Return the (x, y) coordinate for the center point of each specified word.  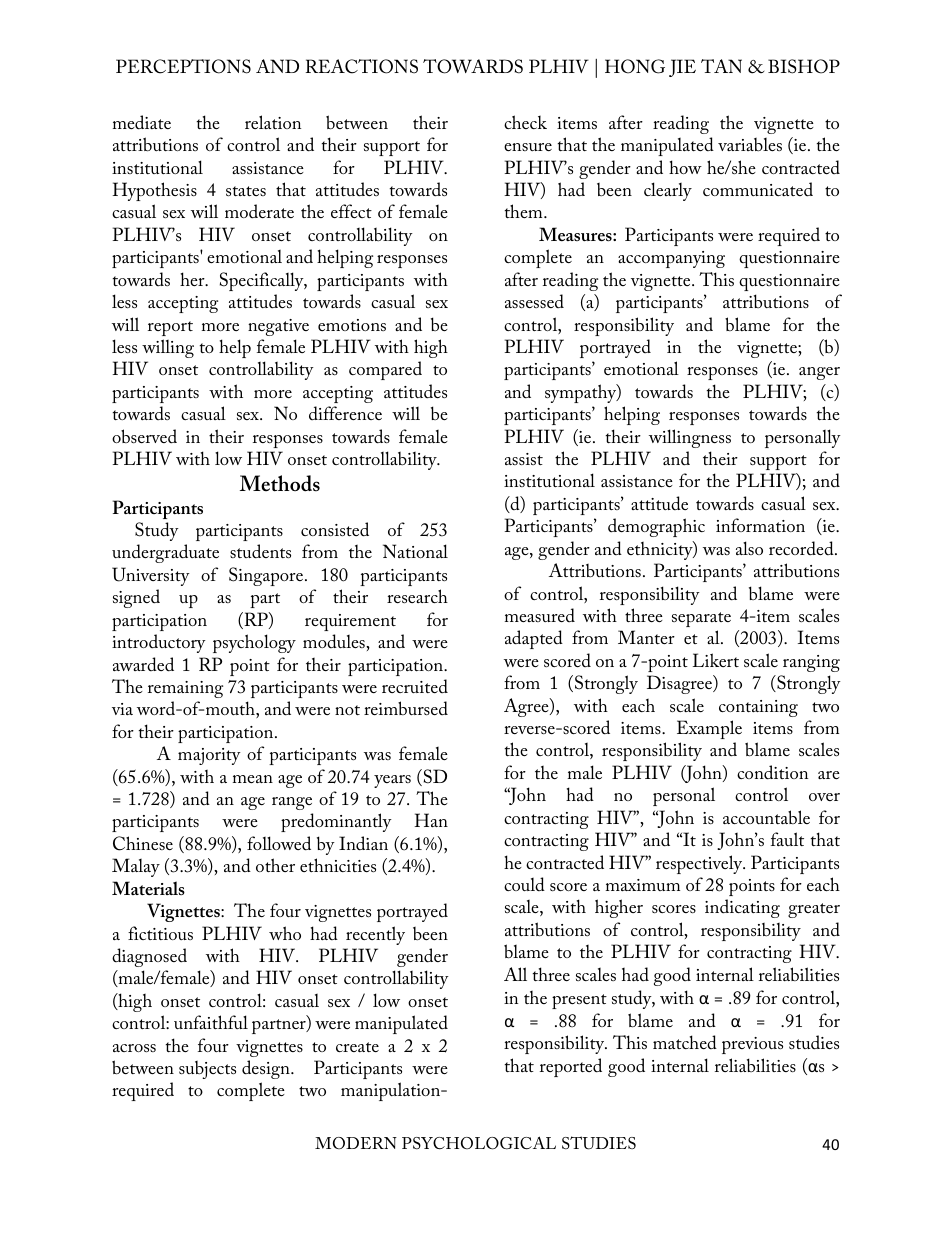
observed (144, 436)
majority (209, 756)
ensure (528, 147)
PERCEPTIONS (183, 66)
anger (819, 373)
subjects (207, 1070)
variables (750, 145)
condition (772, 772)
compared (385, 370)
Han (431, 820)
